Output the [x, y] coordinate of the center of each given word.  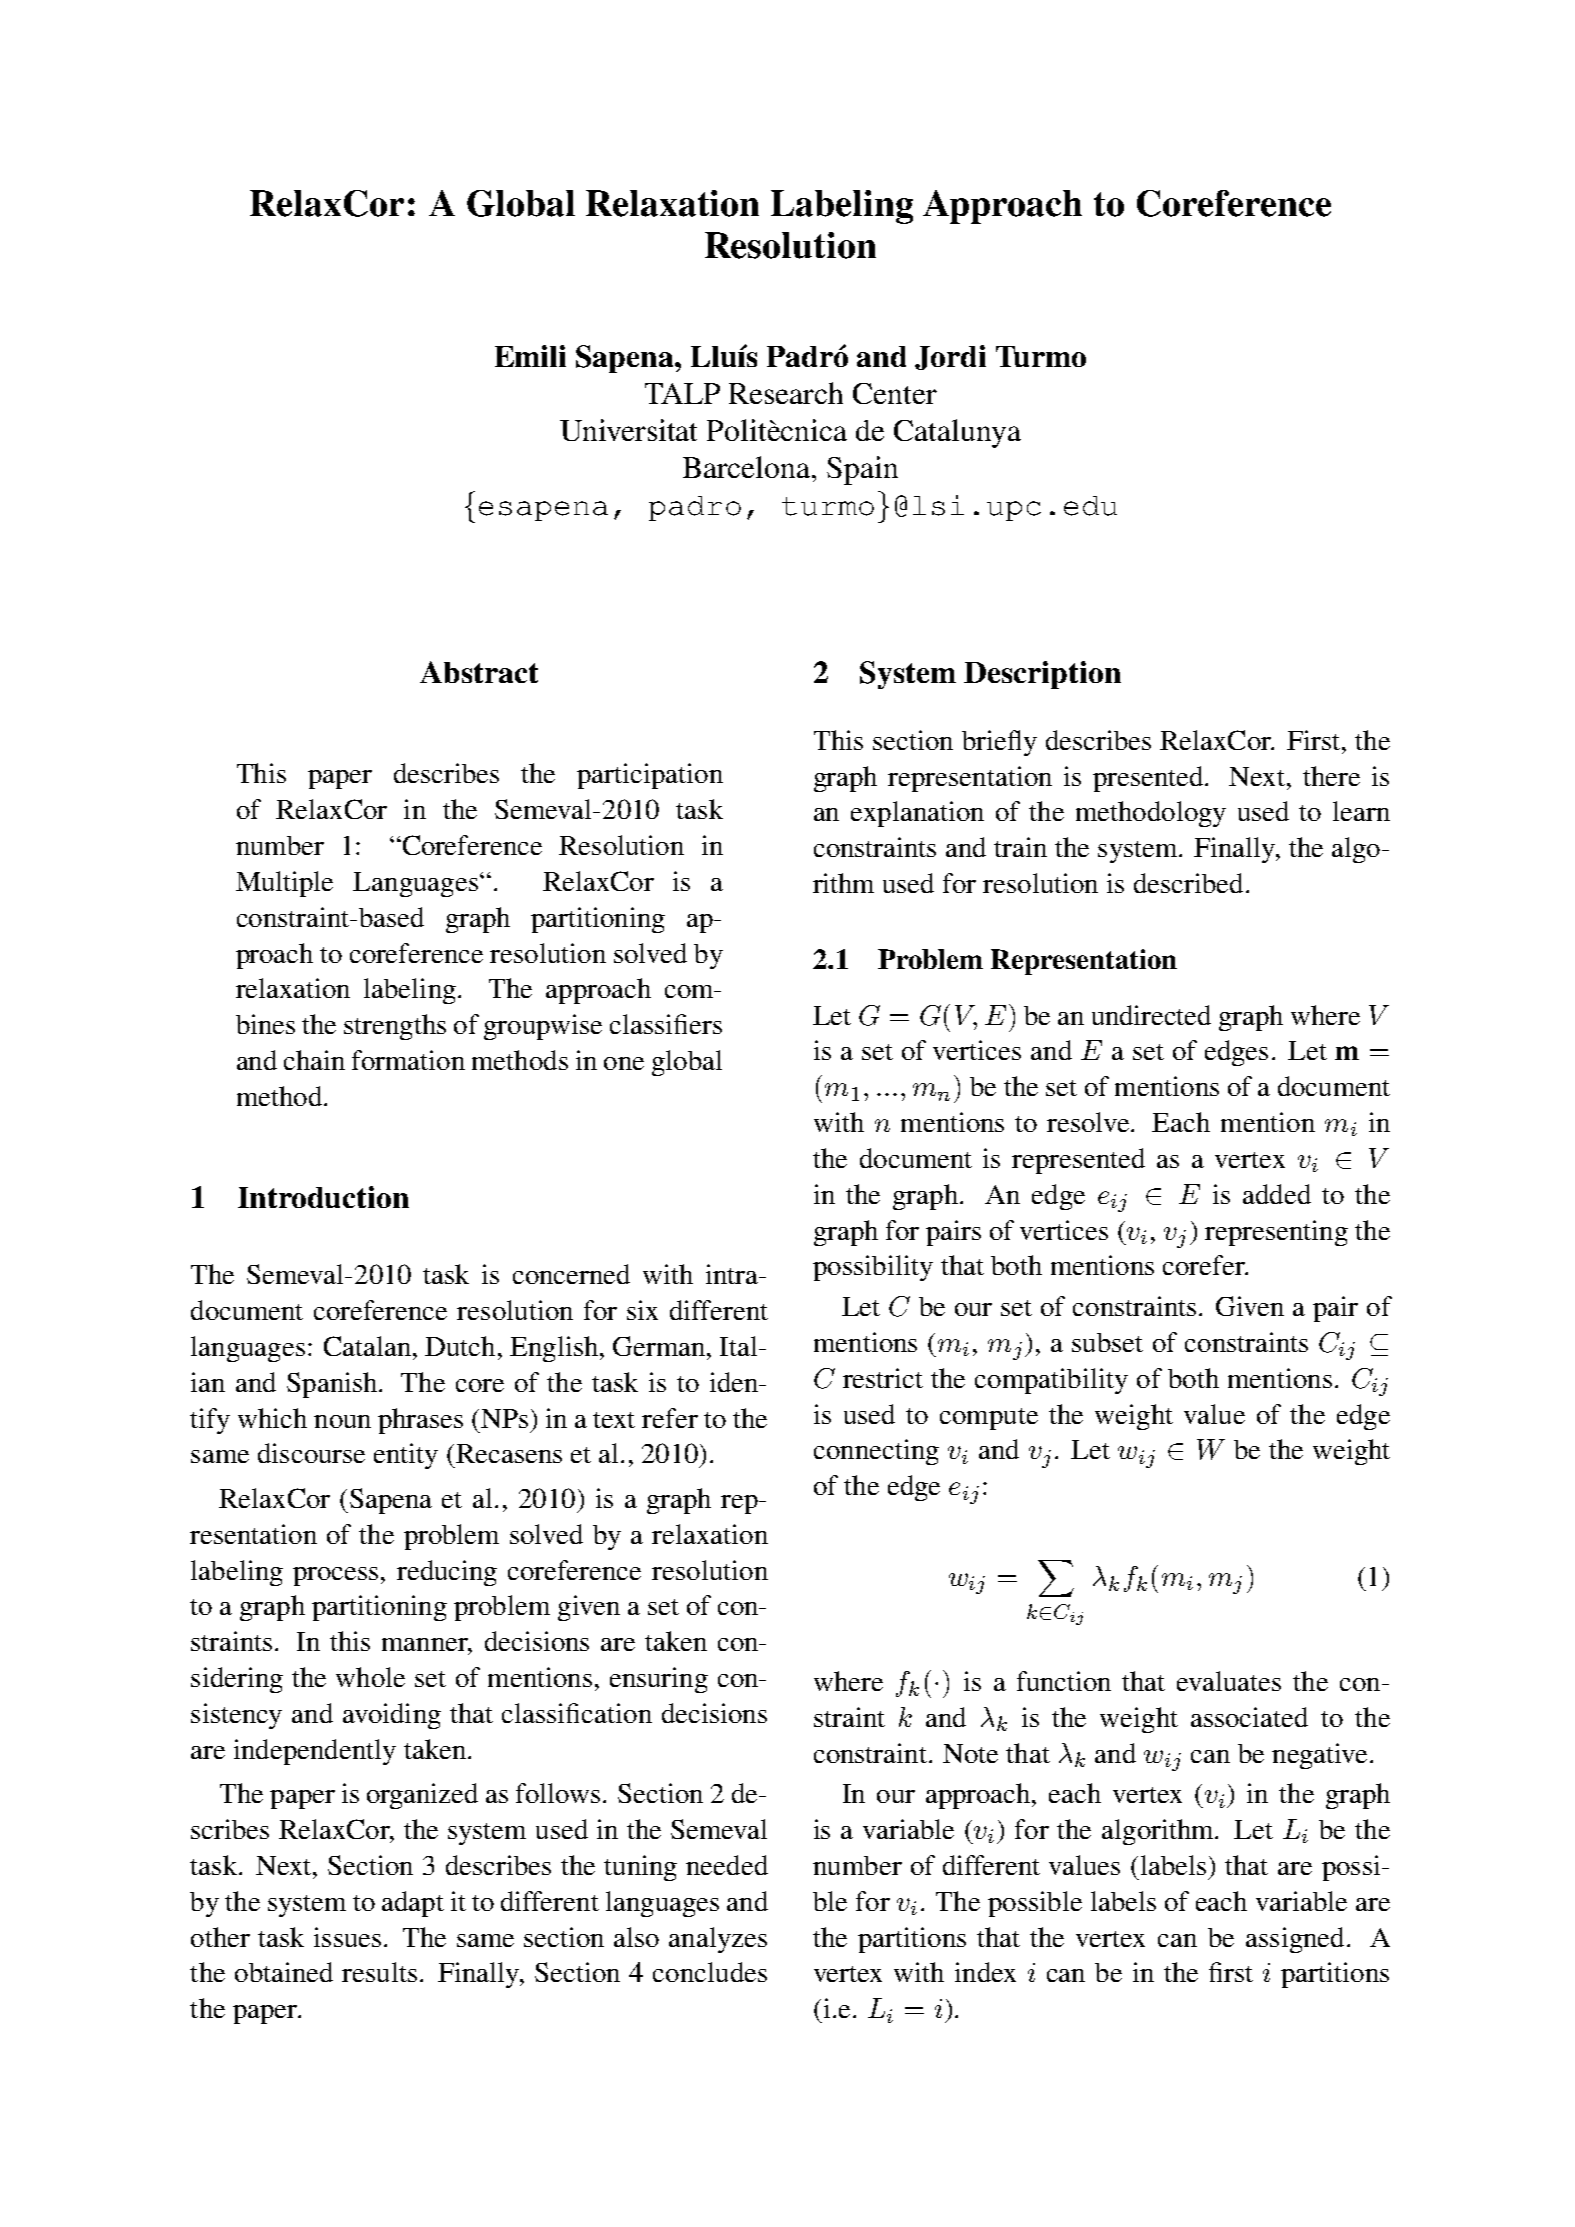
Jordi [950, 357]
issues [347, 1937]
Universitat [628, 430]
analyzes [718, 1940]
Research [786, 393]
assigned [1295, 1940]
